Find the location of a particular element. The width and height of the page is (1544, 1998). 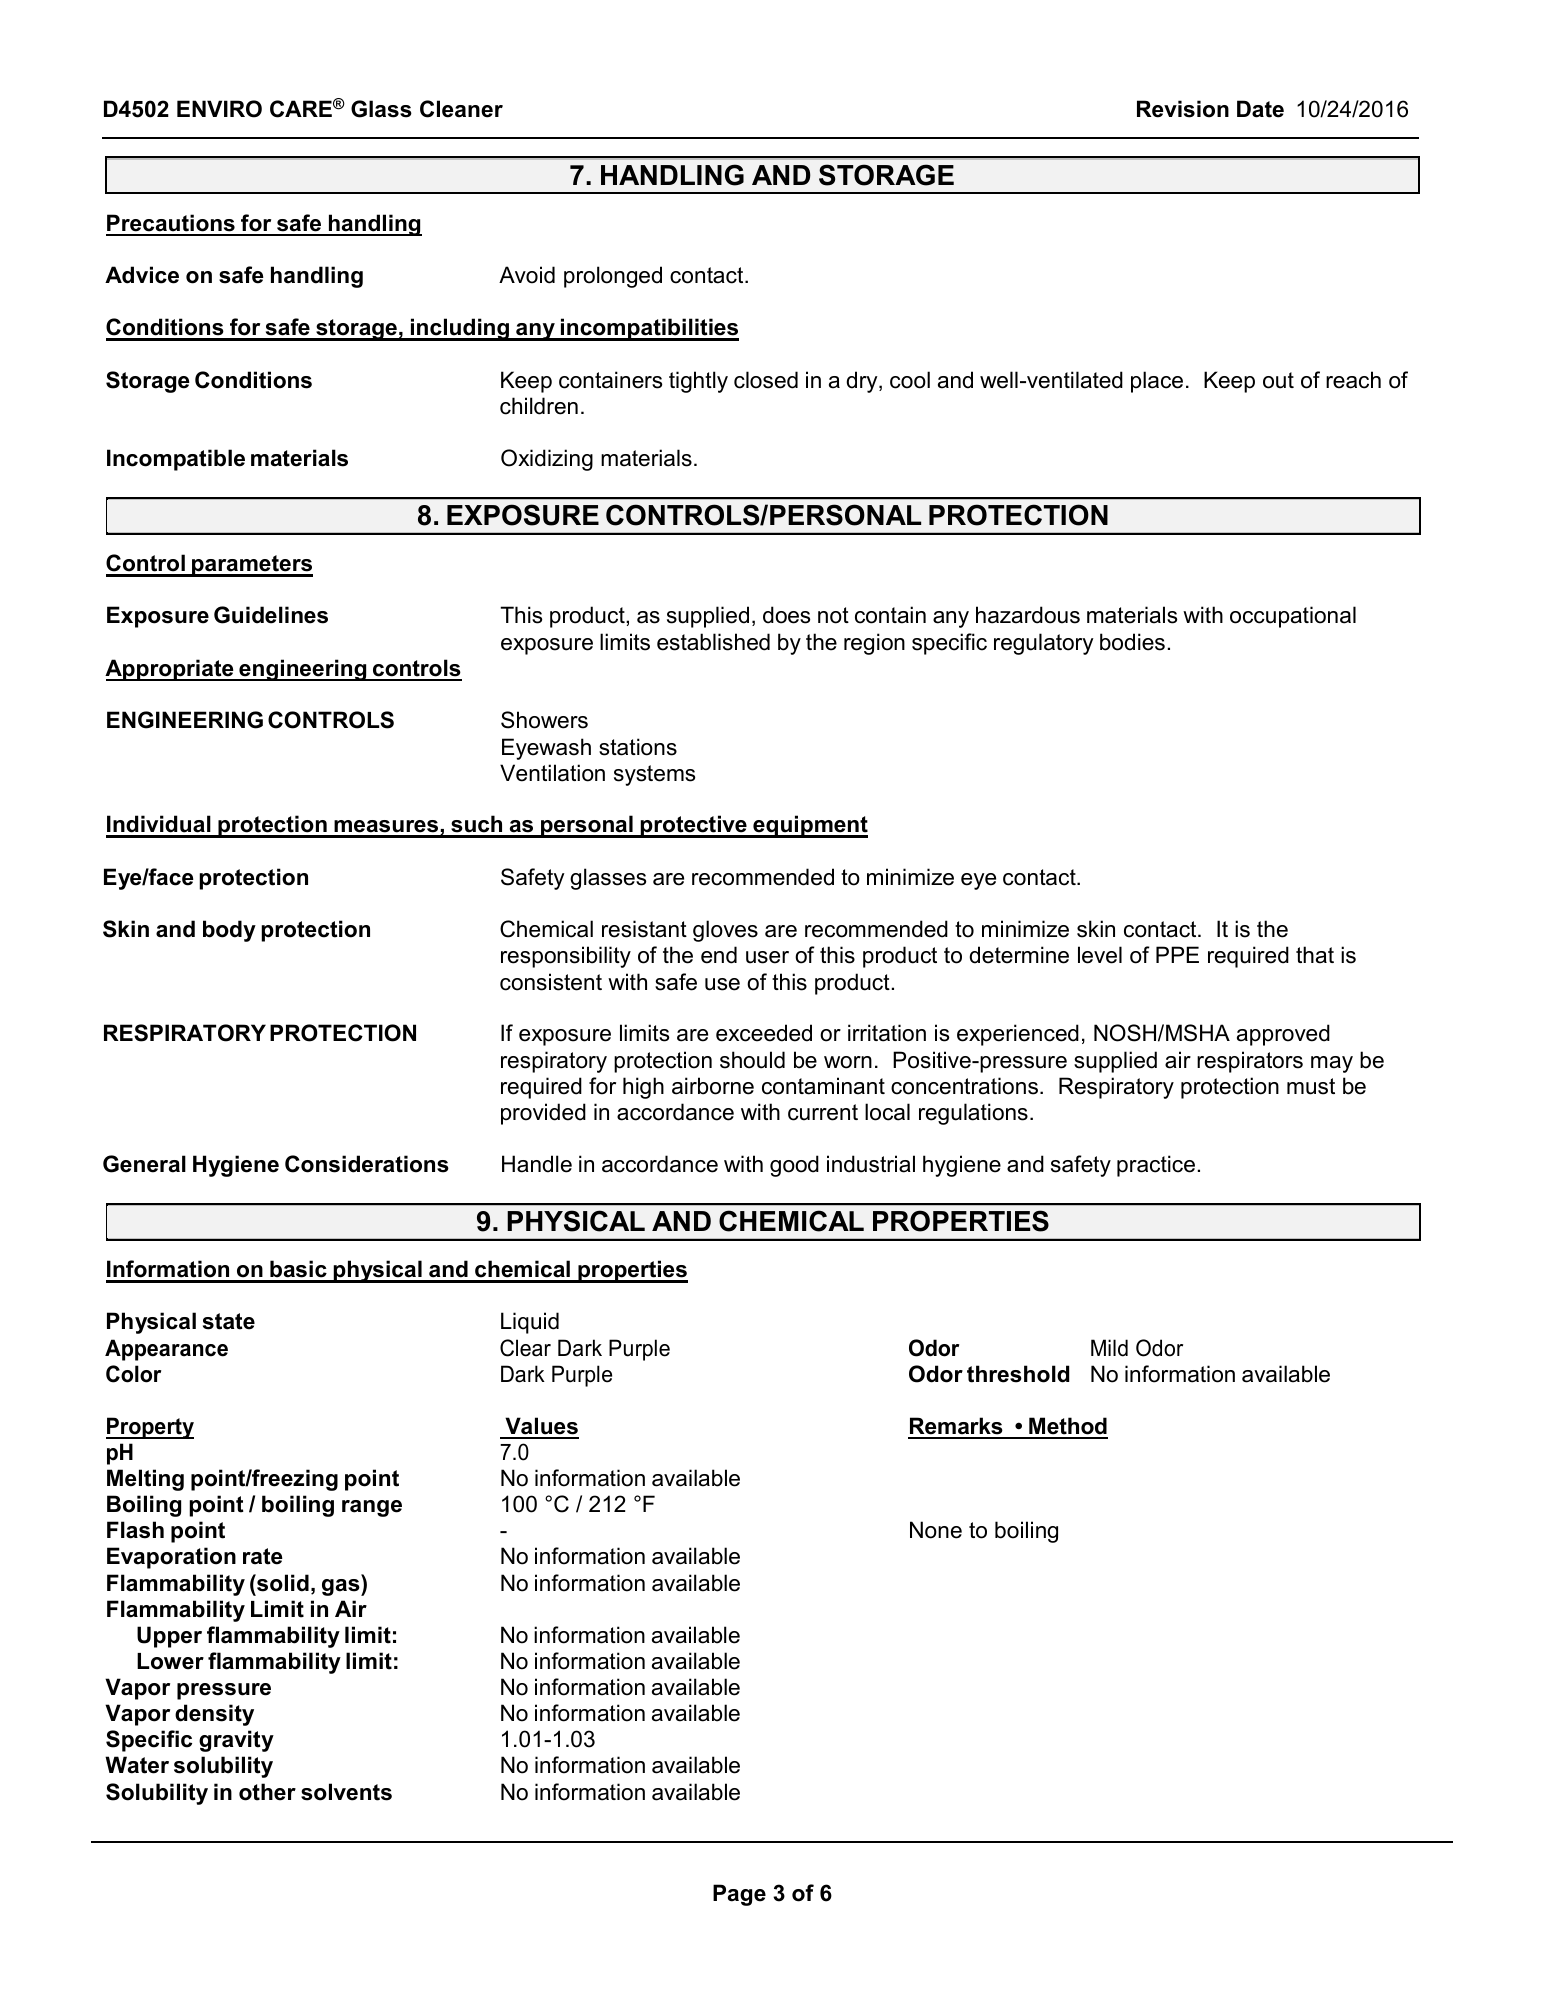

ENVIRO is located at coordinates (219, 109).
